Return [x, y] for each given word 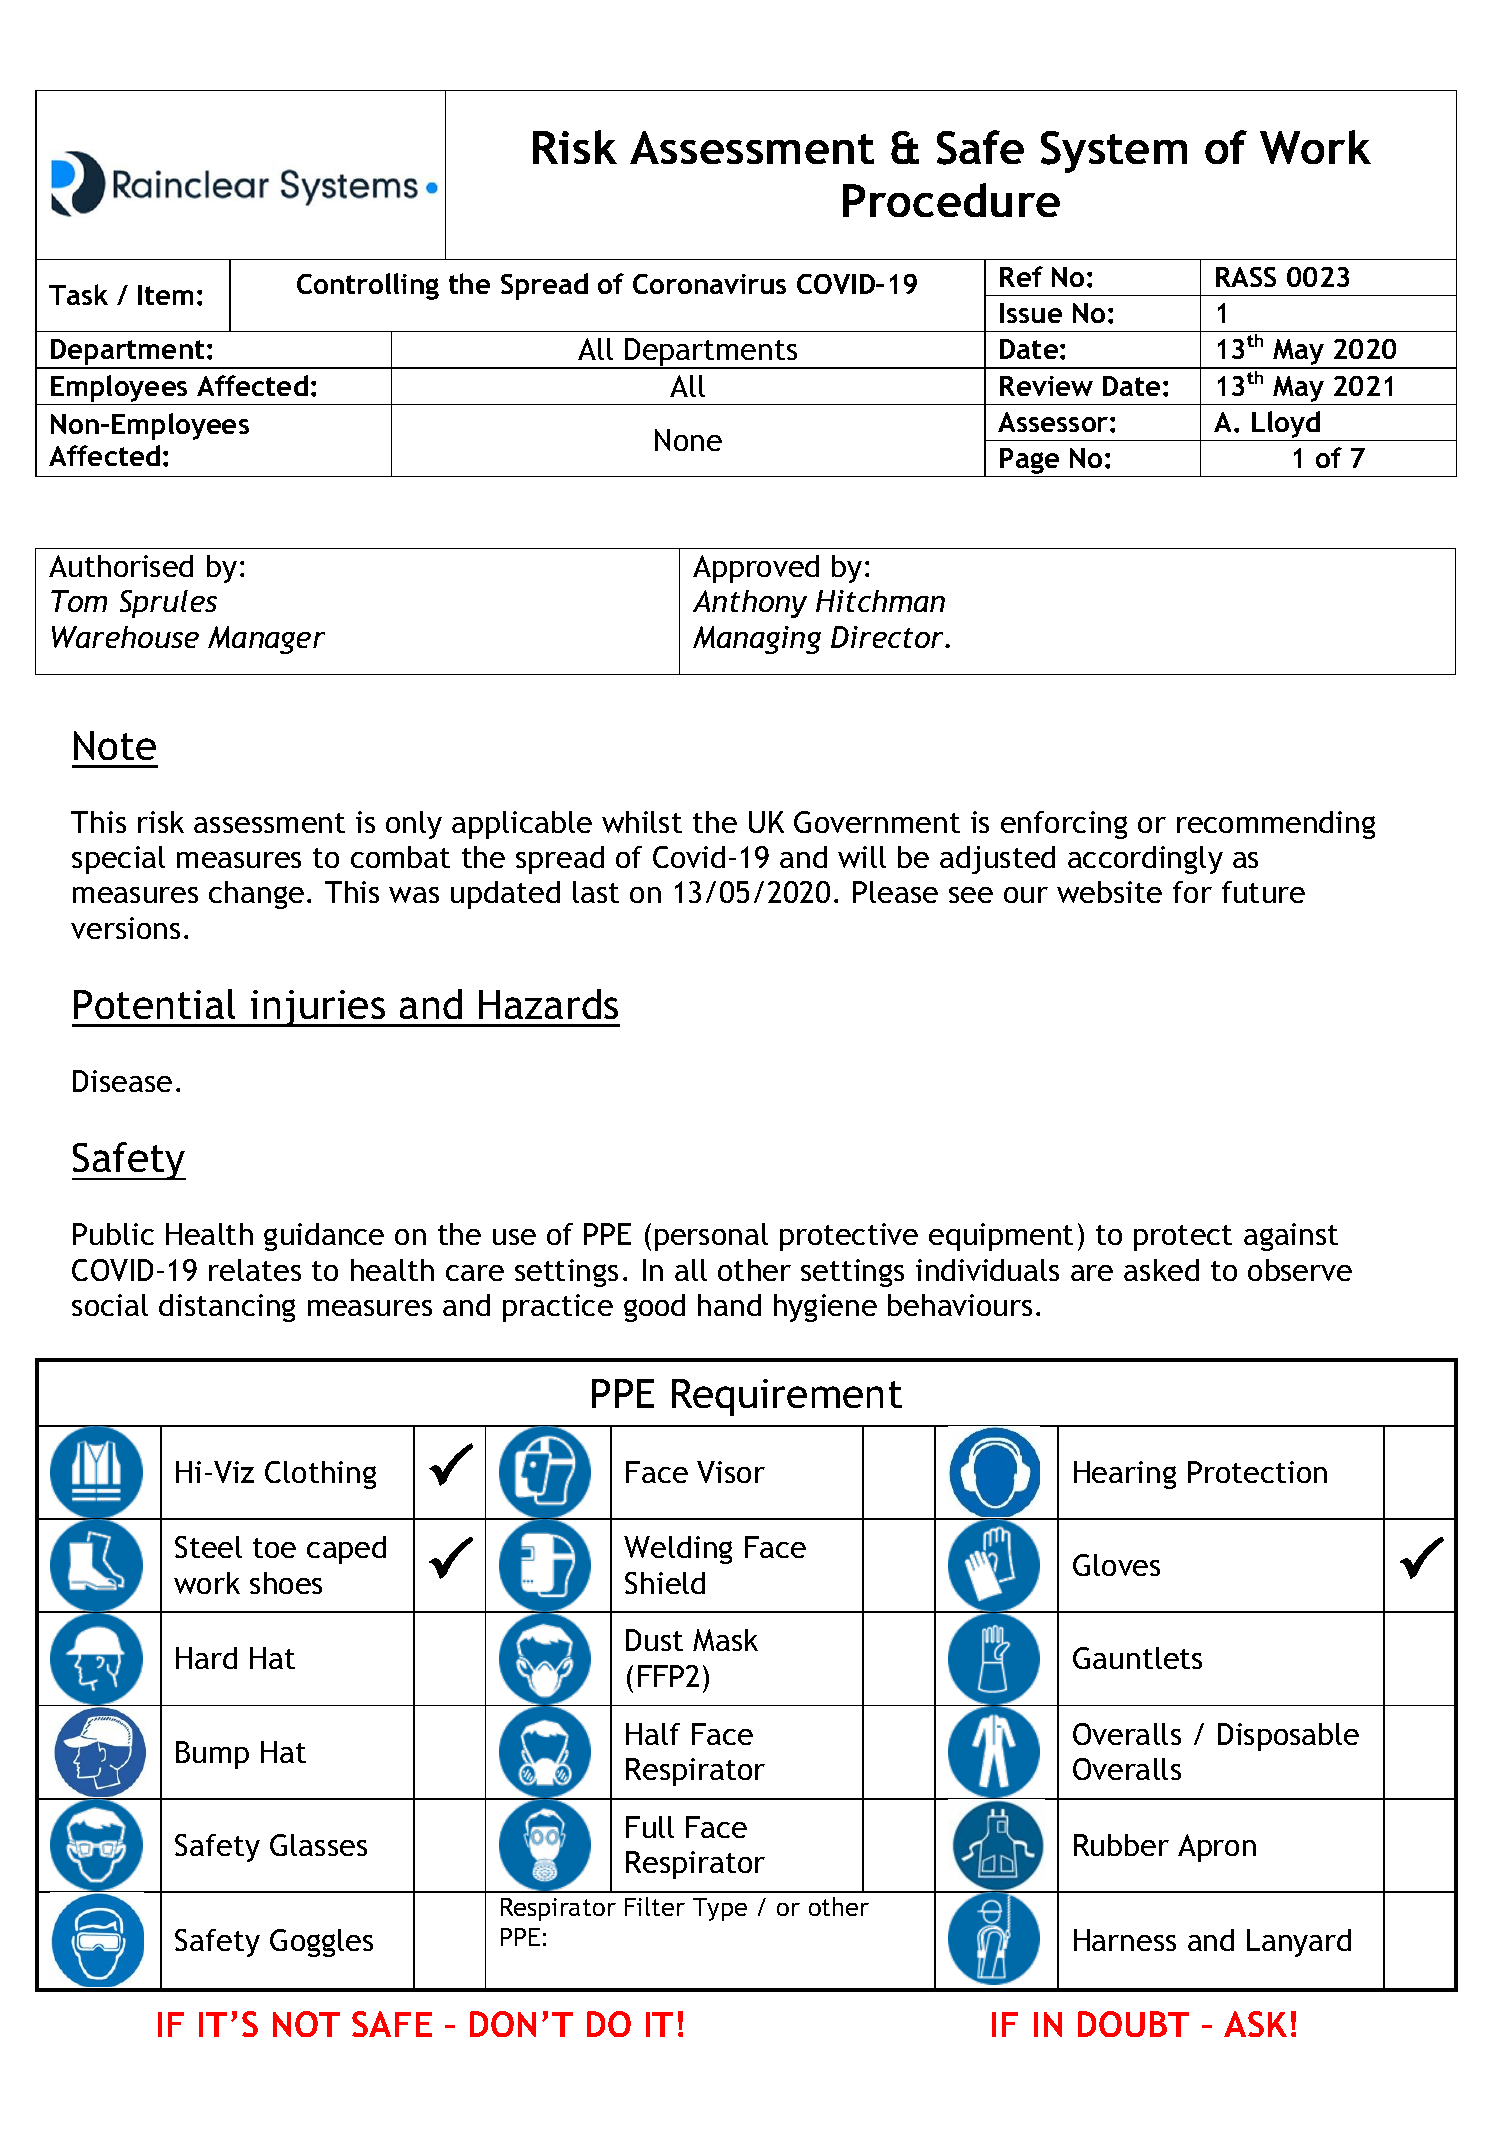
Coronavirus [709, 284]
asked [1161, 1270]
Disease [122, 1081]
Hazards [548, 1004]
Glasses [318, 1845]
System [1114, 152]
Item [165, 295]
